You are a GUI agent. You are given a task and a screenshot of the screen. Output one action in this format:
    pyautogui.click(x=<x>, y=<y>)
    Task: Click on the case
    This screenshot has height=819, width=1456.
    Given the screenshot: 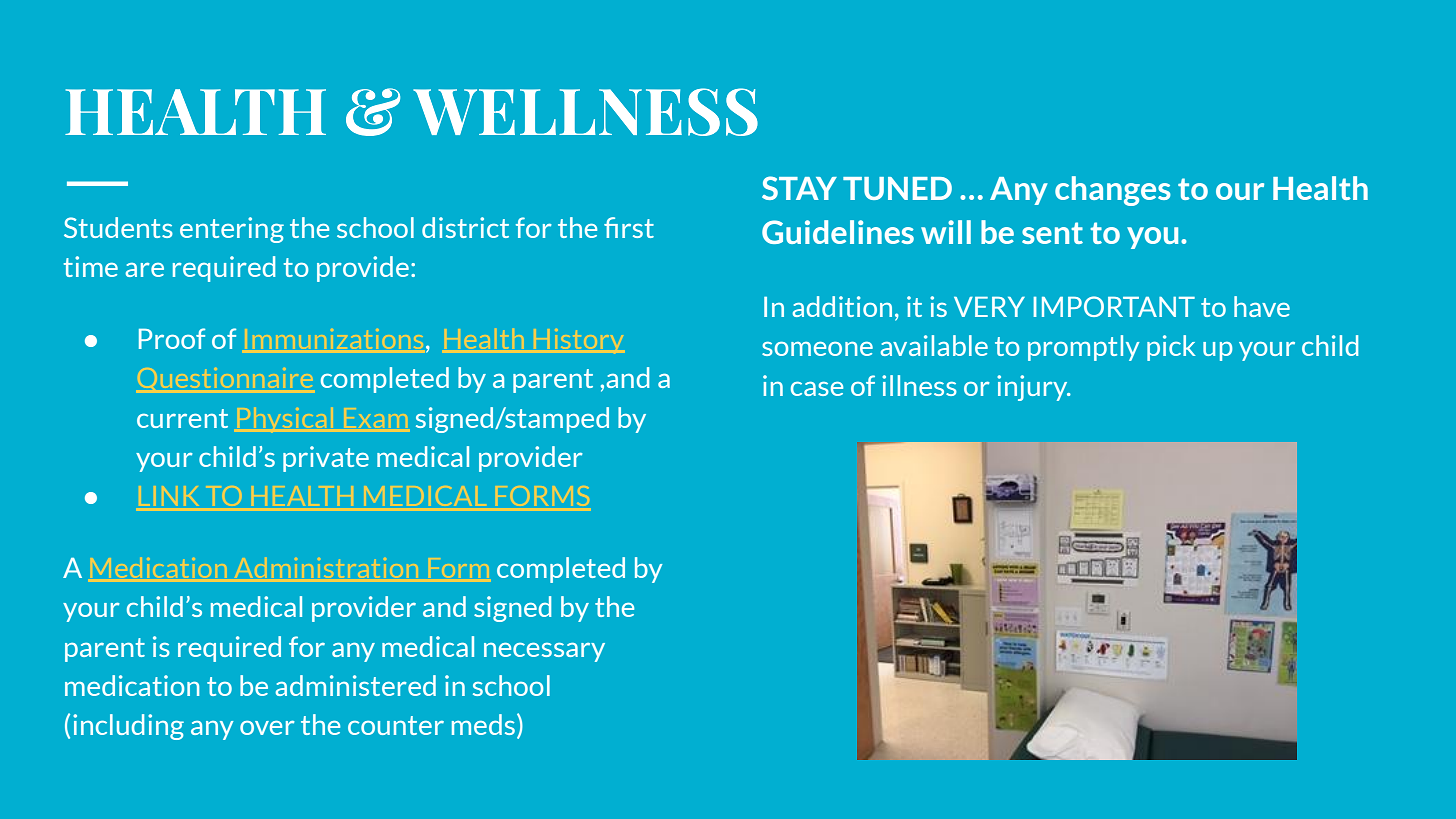 What is the action you would take?
    pyautogui.click(x=817, y=388)
